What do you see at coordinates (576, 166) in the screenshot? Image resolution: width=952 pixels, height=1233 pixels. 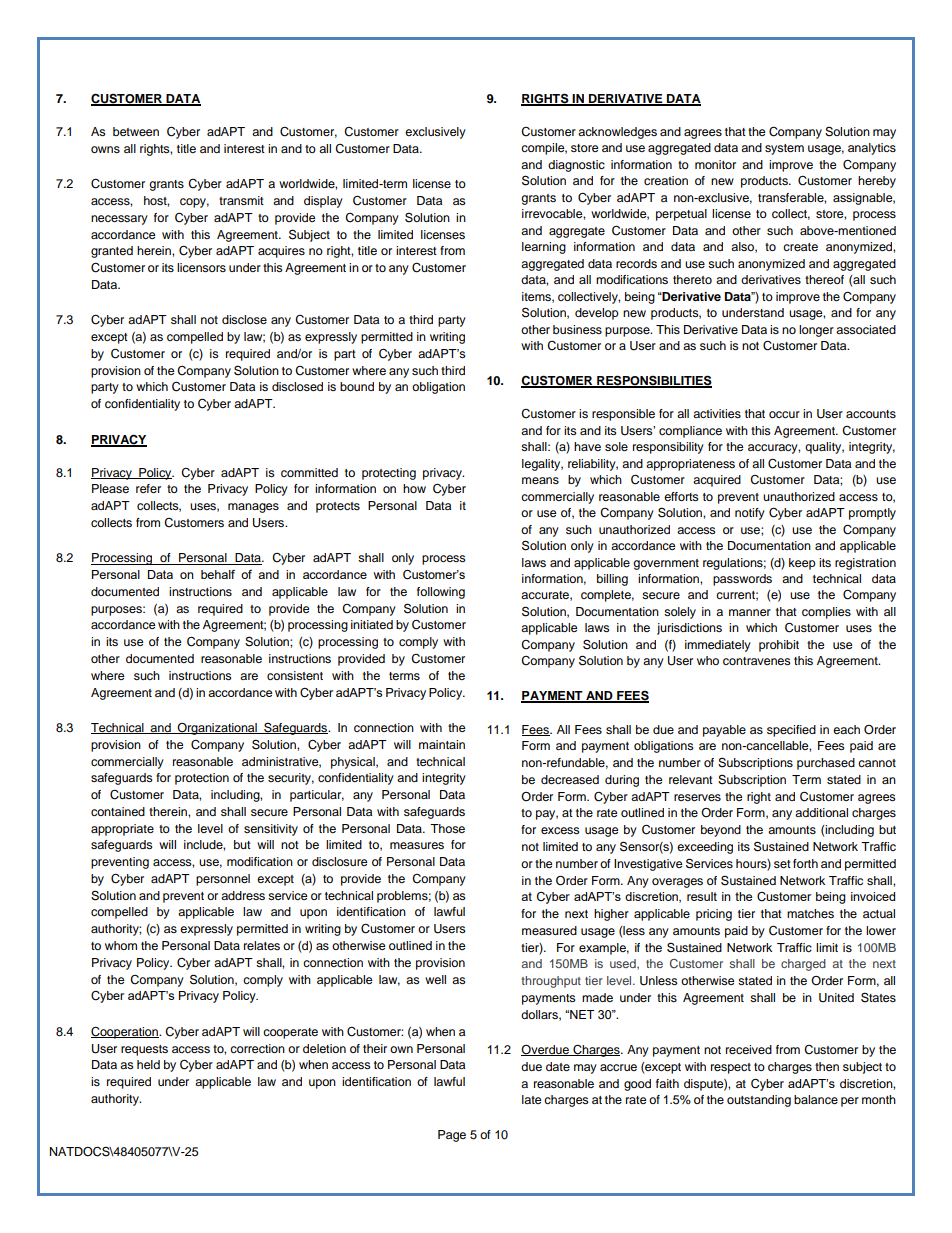 I see `diagnostic` at bounding box center [576, 166].
